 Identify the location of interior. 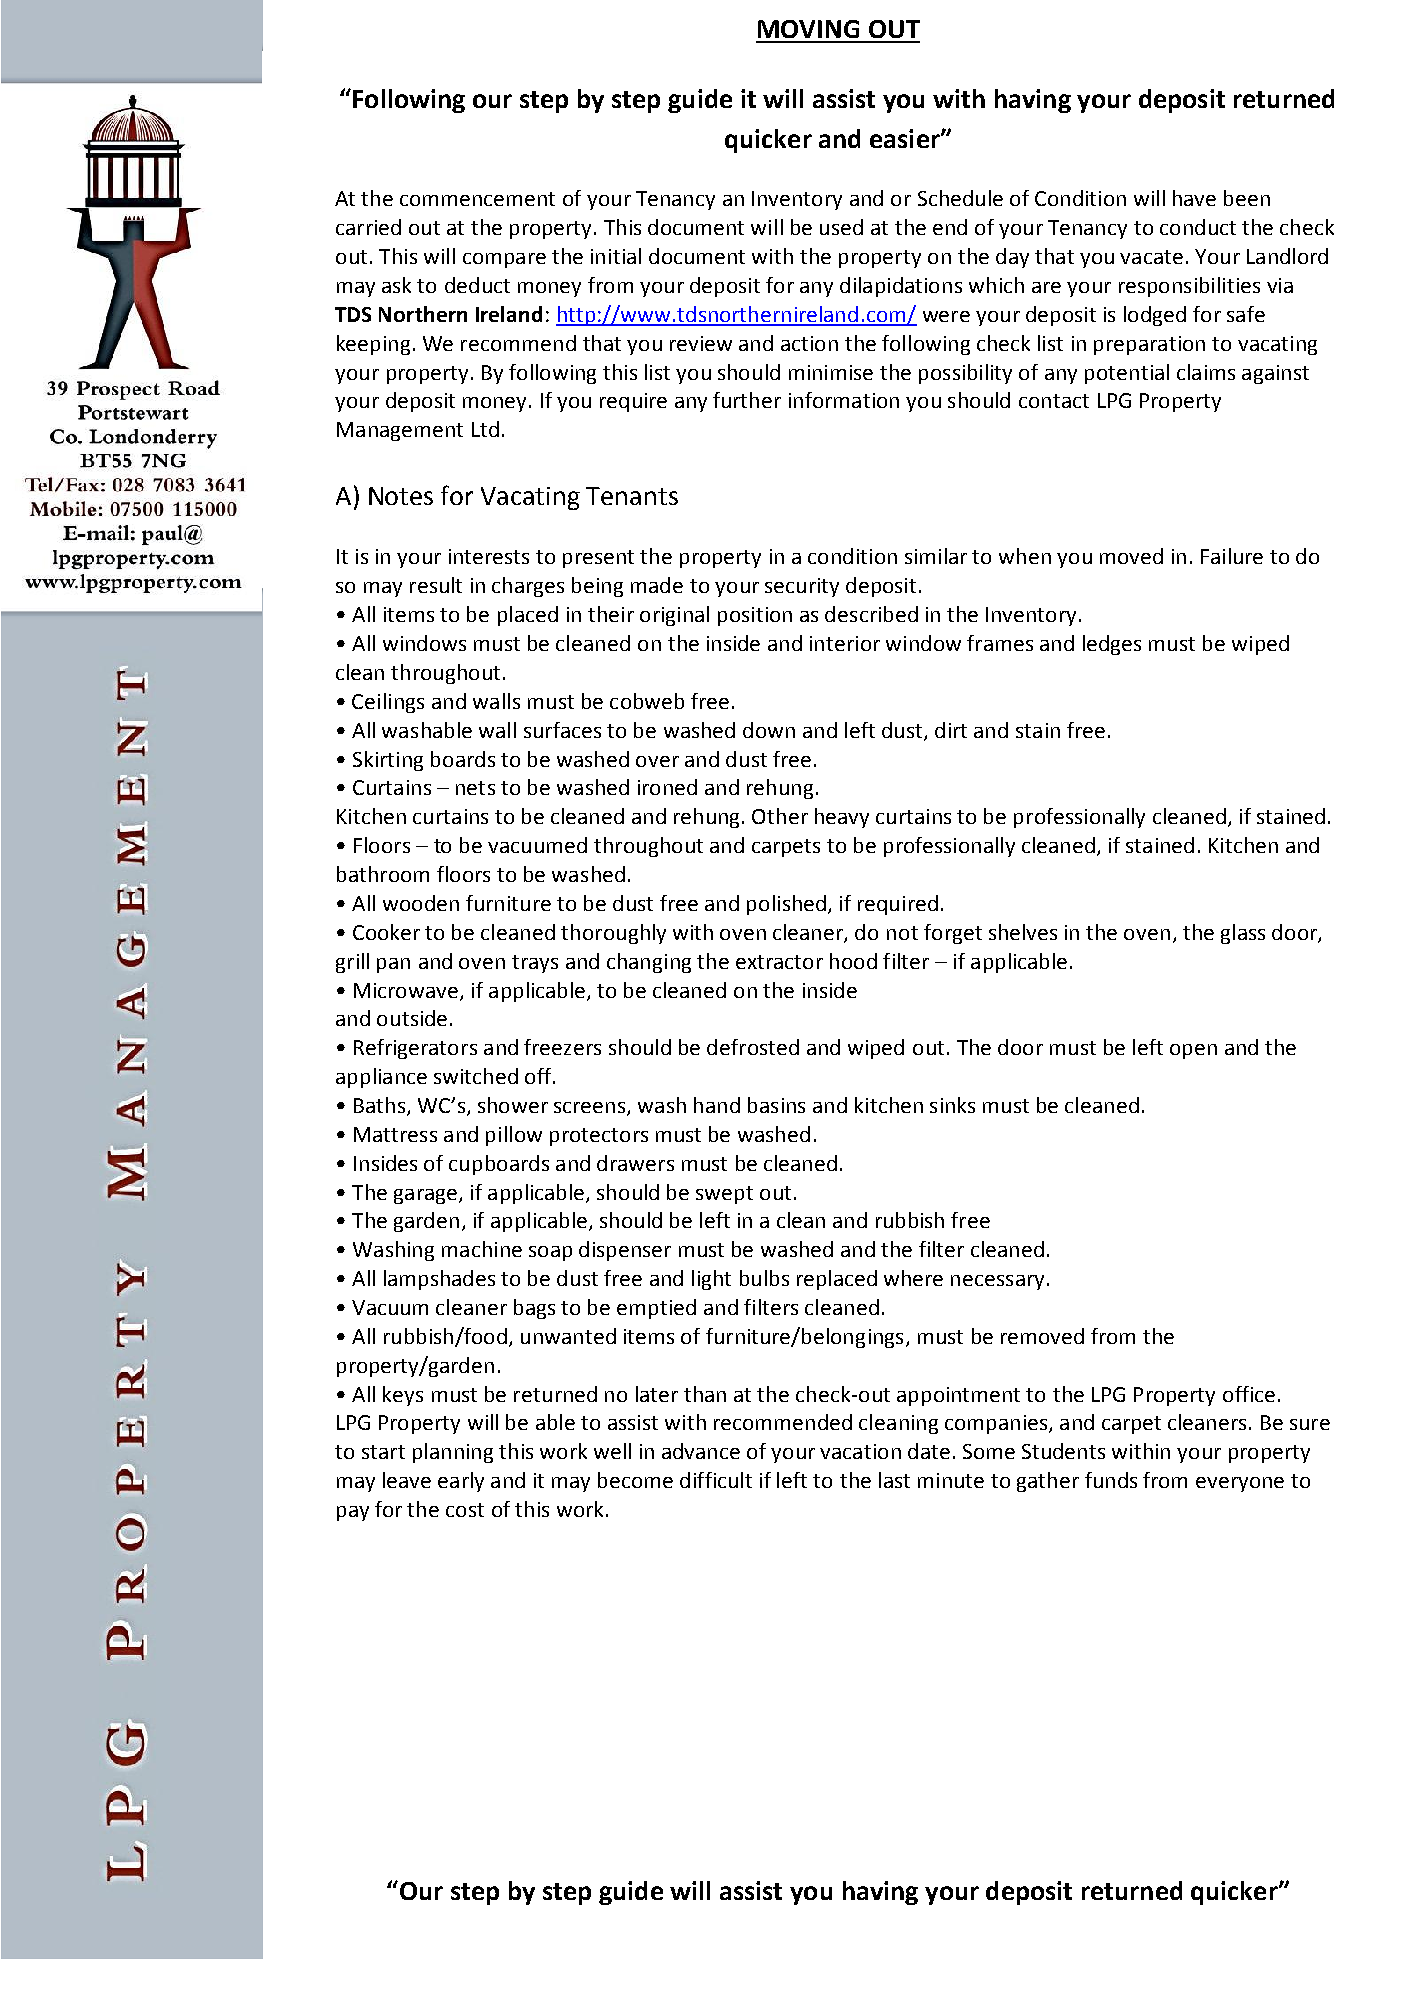
(845, 643).
